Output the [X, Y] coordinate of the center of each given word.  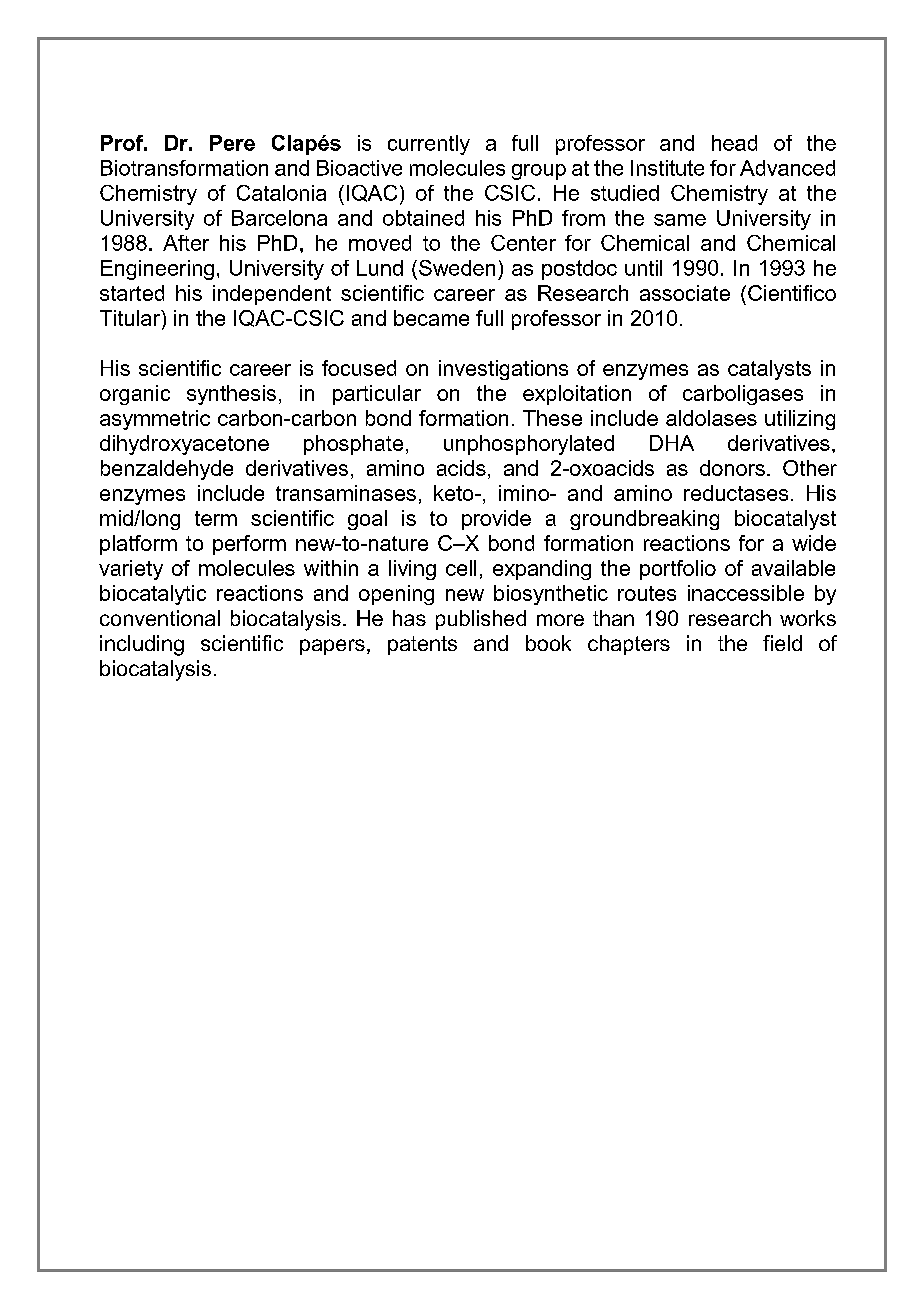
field [782, 643]
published [481, 620]
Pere [232, 143]
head [734, 143]
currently [429, 145]
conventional [160, 618]
